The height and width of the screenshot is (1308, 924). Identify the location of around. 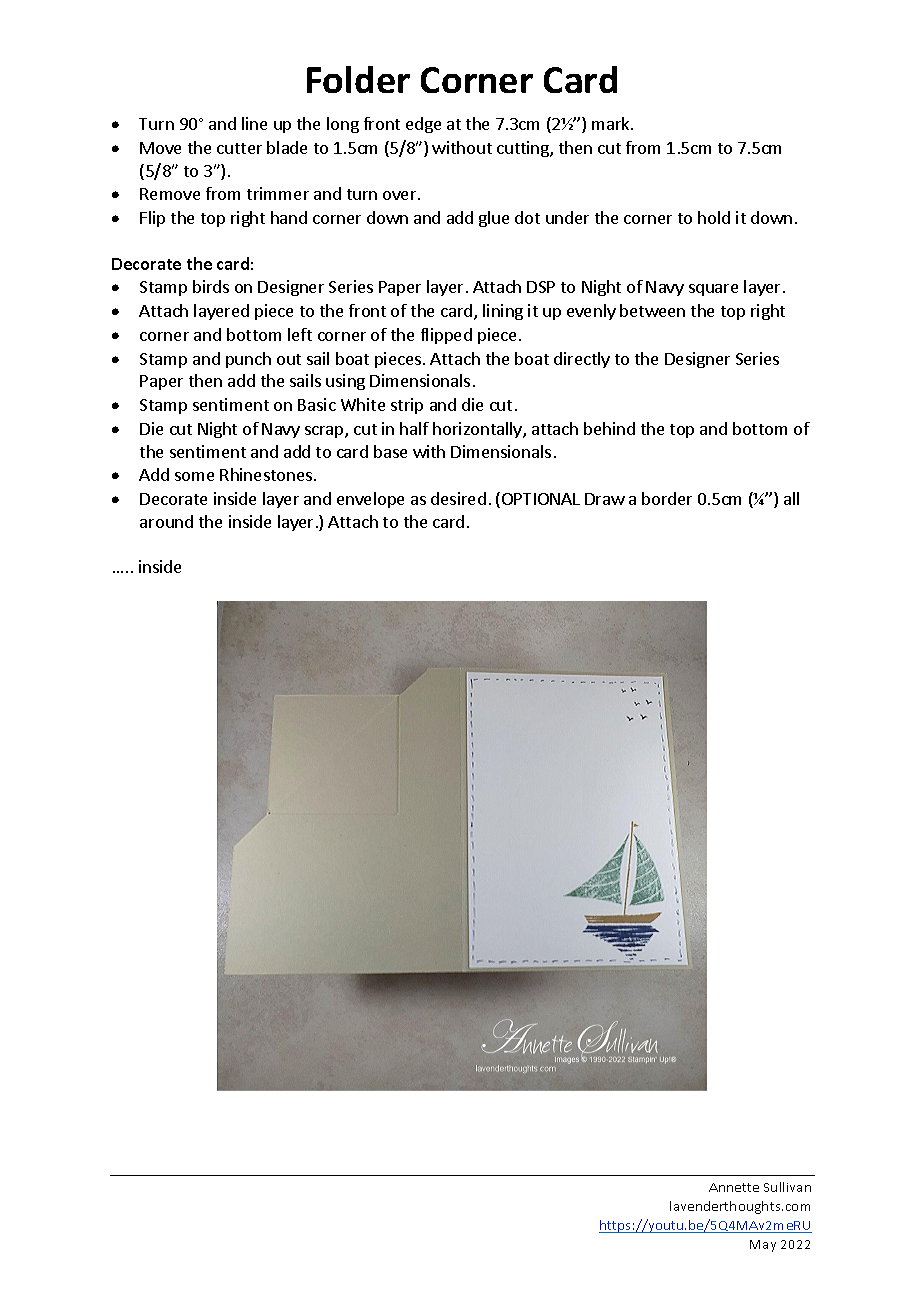
(166, 521).
